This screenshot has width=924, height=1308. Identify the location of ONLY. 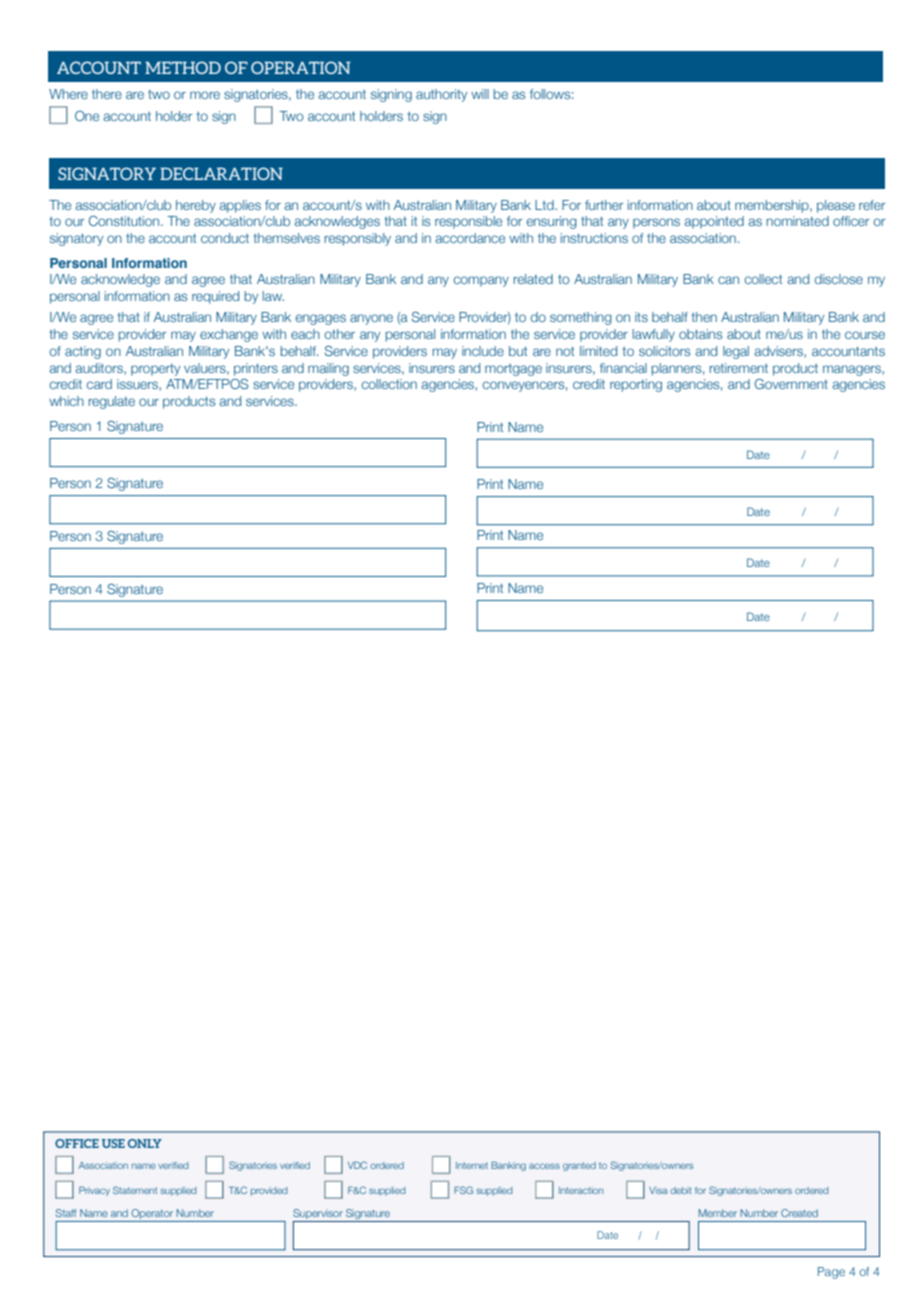
(145, 1143).
